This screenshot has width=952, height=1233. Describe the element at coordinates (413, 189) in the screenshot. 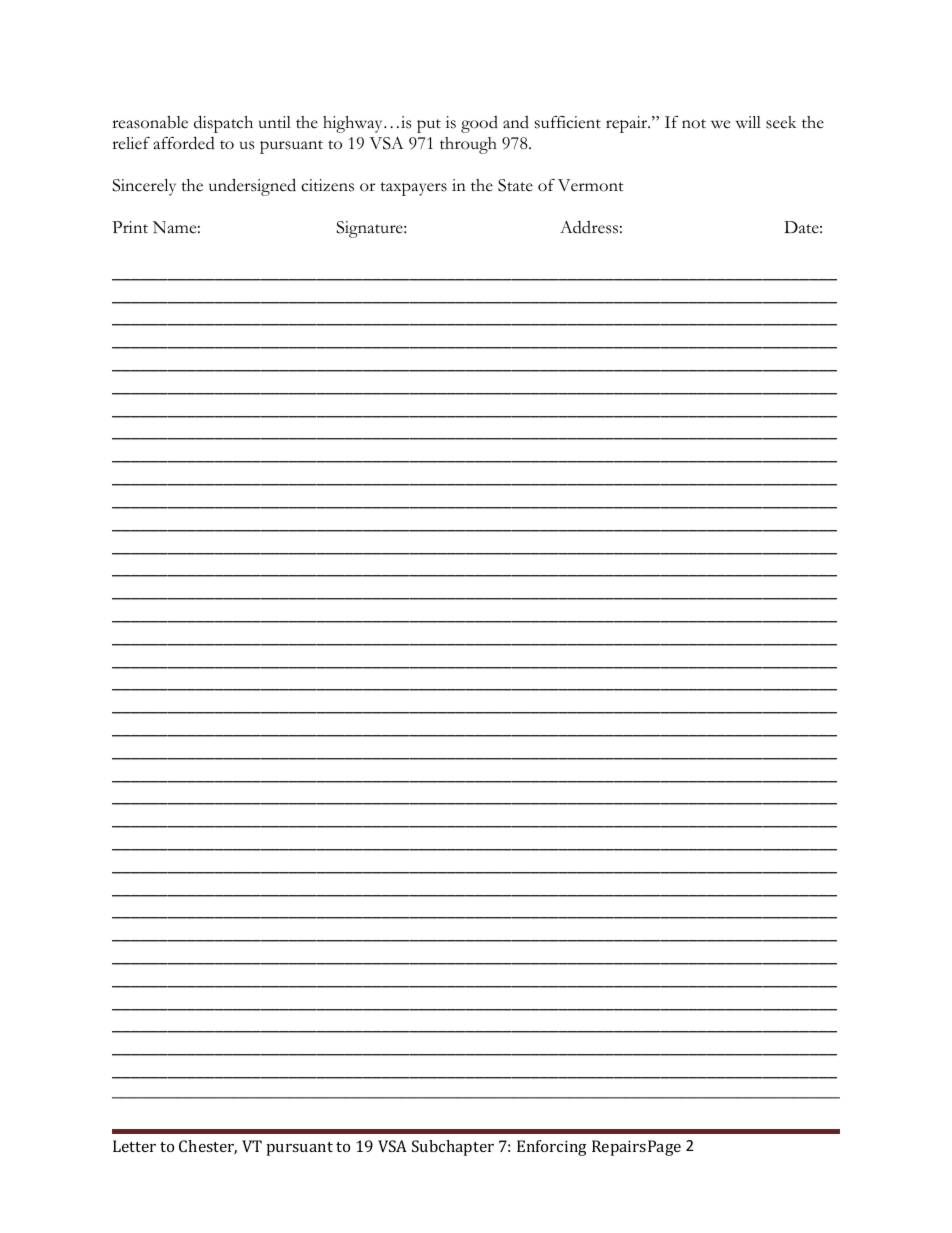

I see `taxpayers` at that location.
